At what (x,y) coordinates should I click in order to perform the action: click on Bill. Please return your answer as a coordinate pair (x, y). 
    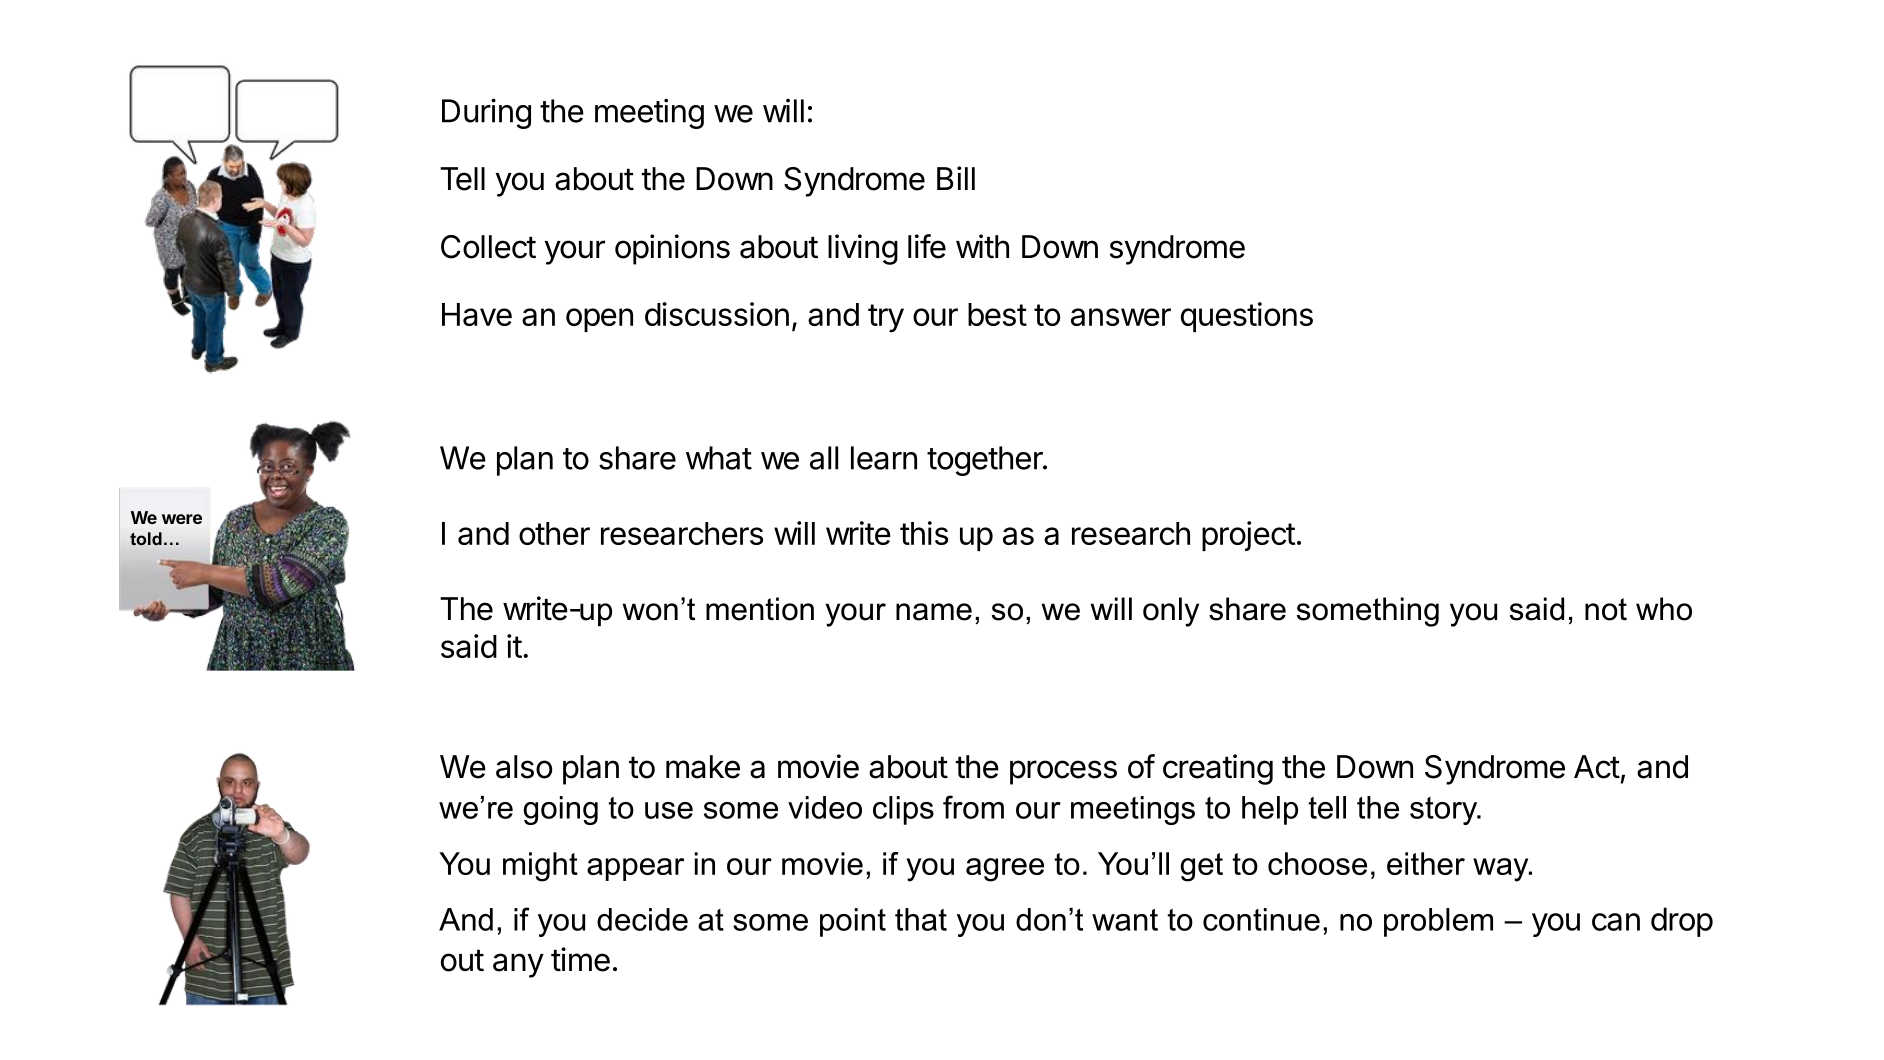
    Looking at the image, I should click on (956, 178).
